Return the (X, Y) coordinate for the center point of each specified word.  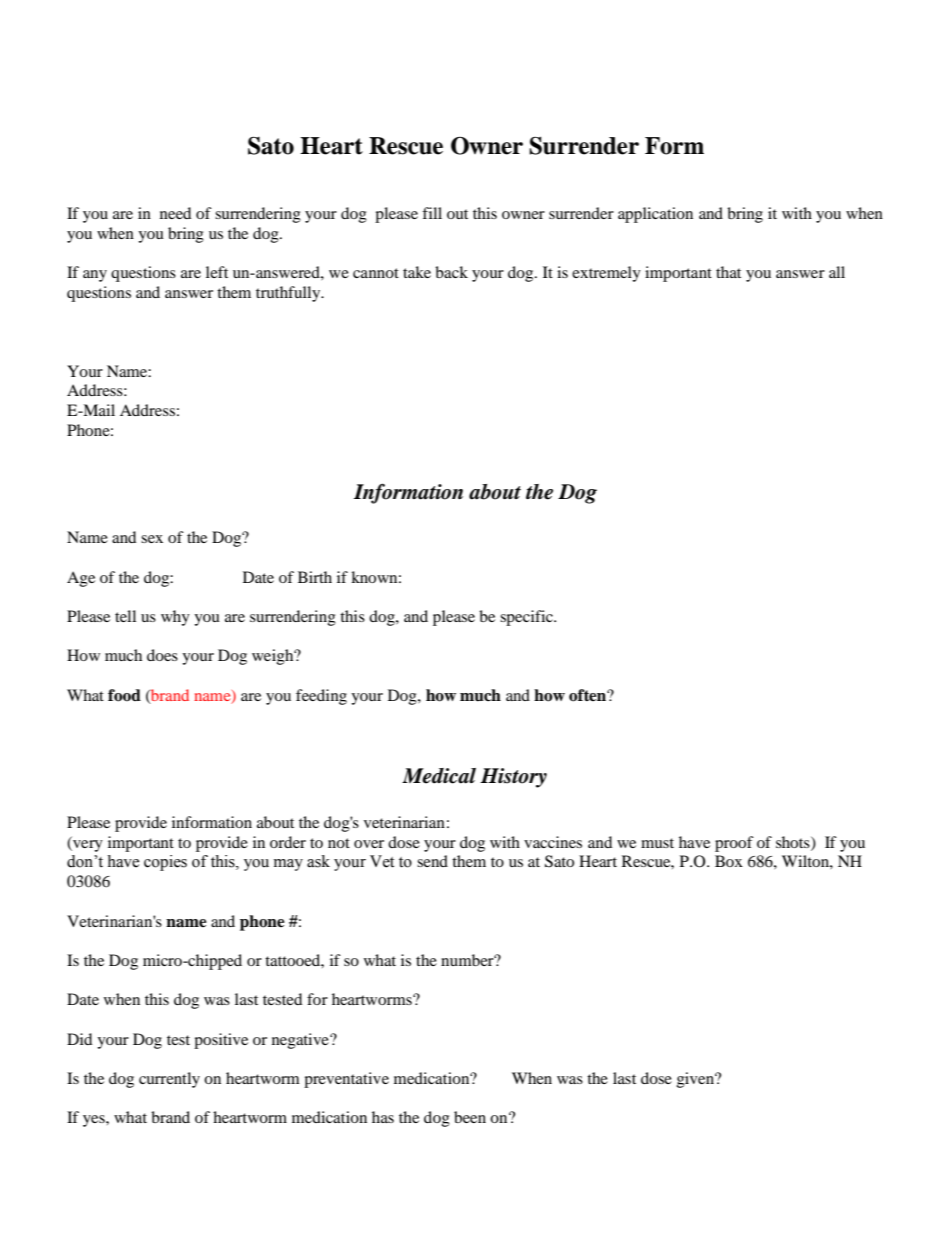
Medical (439, 776)
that (728, 272)
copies (165, 863)
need (175, 213)
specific (527, 618)
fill (432, 213)
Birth (315, 577)
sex (152, 539)
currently (169, 1080)
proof (734, 844)
